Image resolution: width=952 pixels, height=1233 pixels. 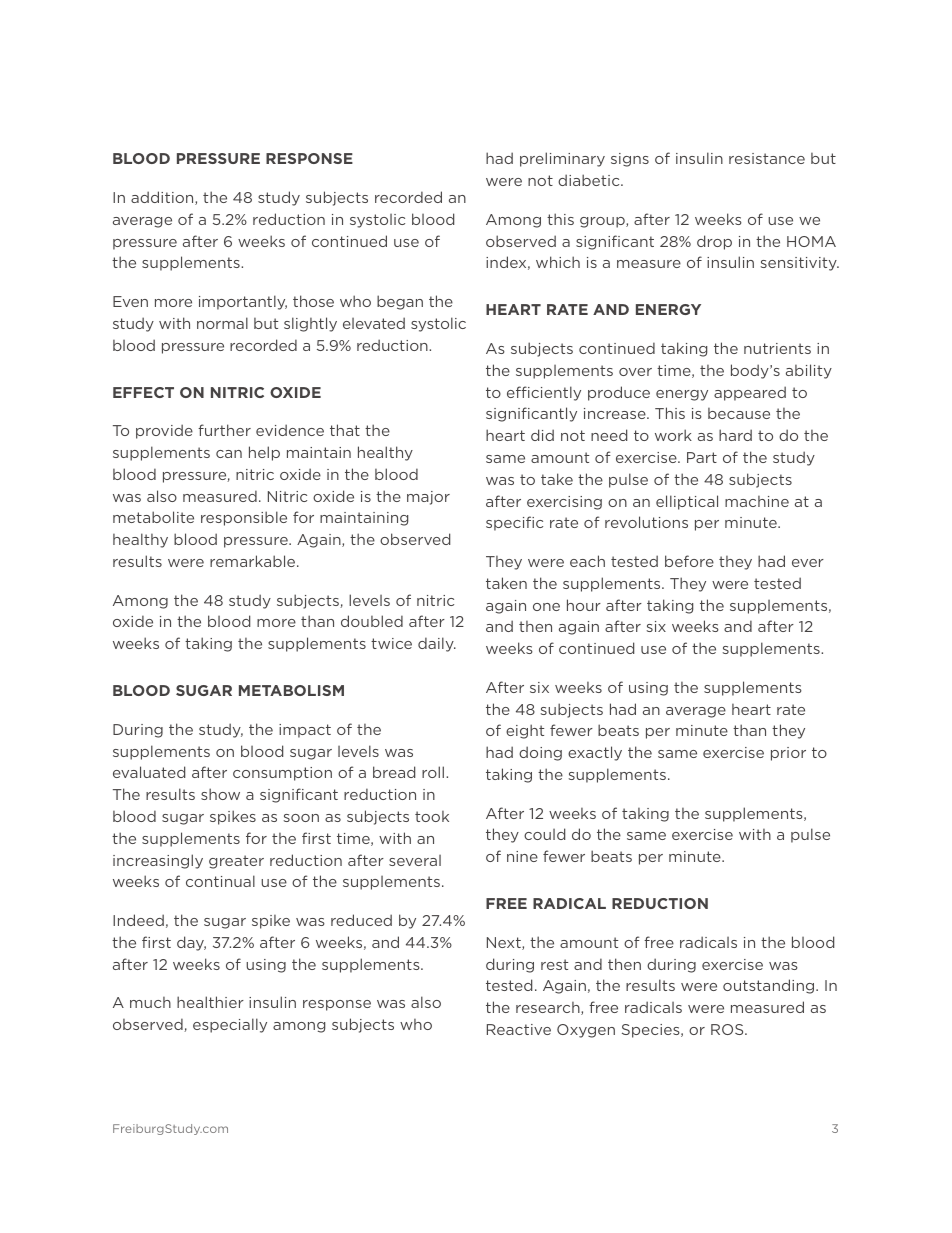 I want to click on addition, so click(x=163, y=198).
